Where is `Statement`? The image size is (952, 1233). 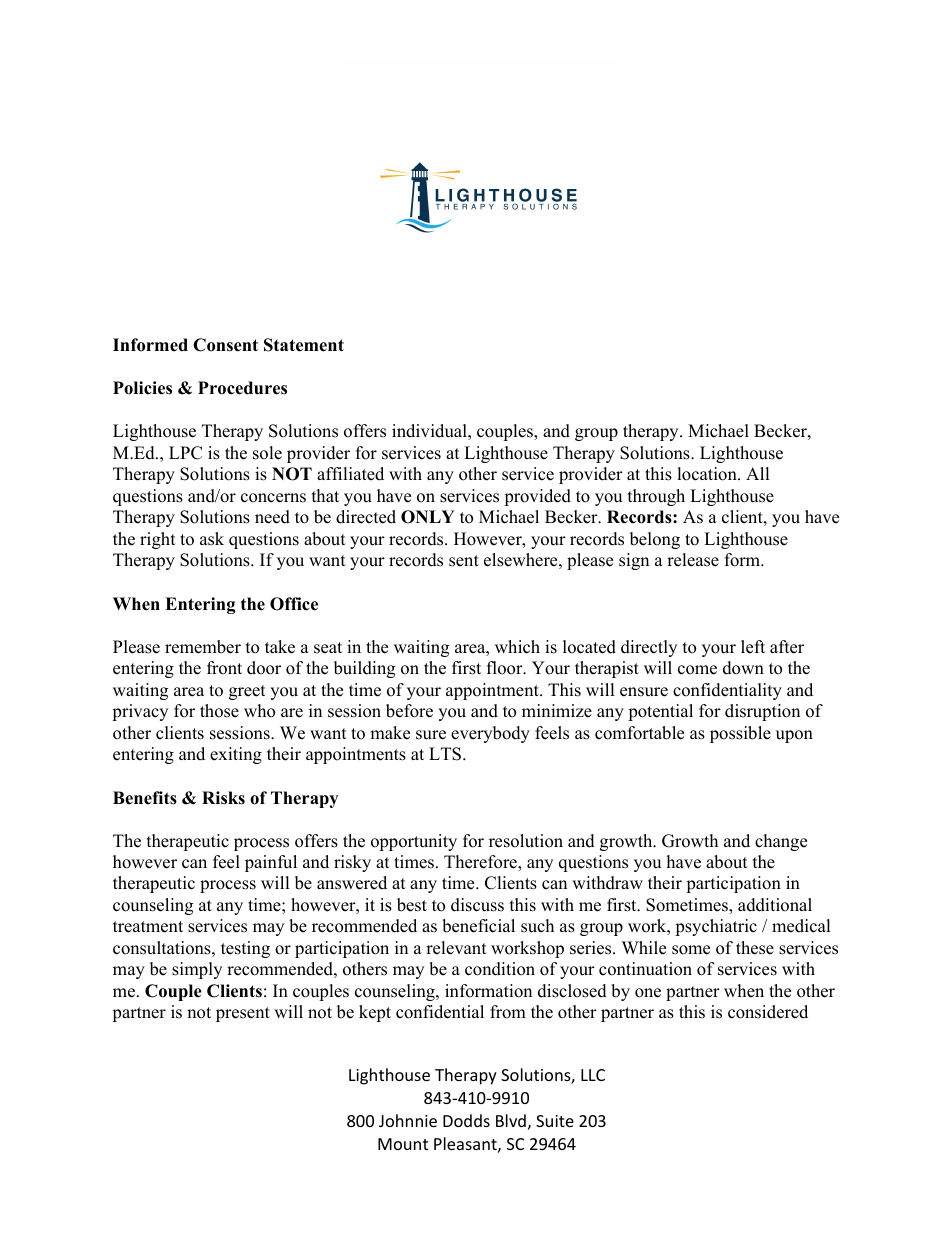 Statement is located at coordinates (304, 345).
